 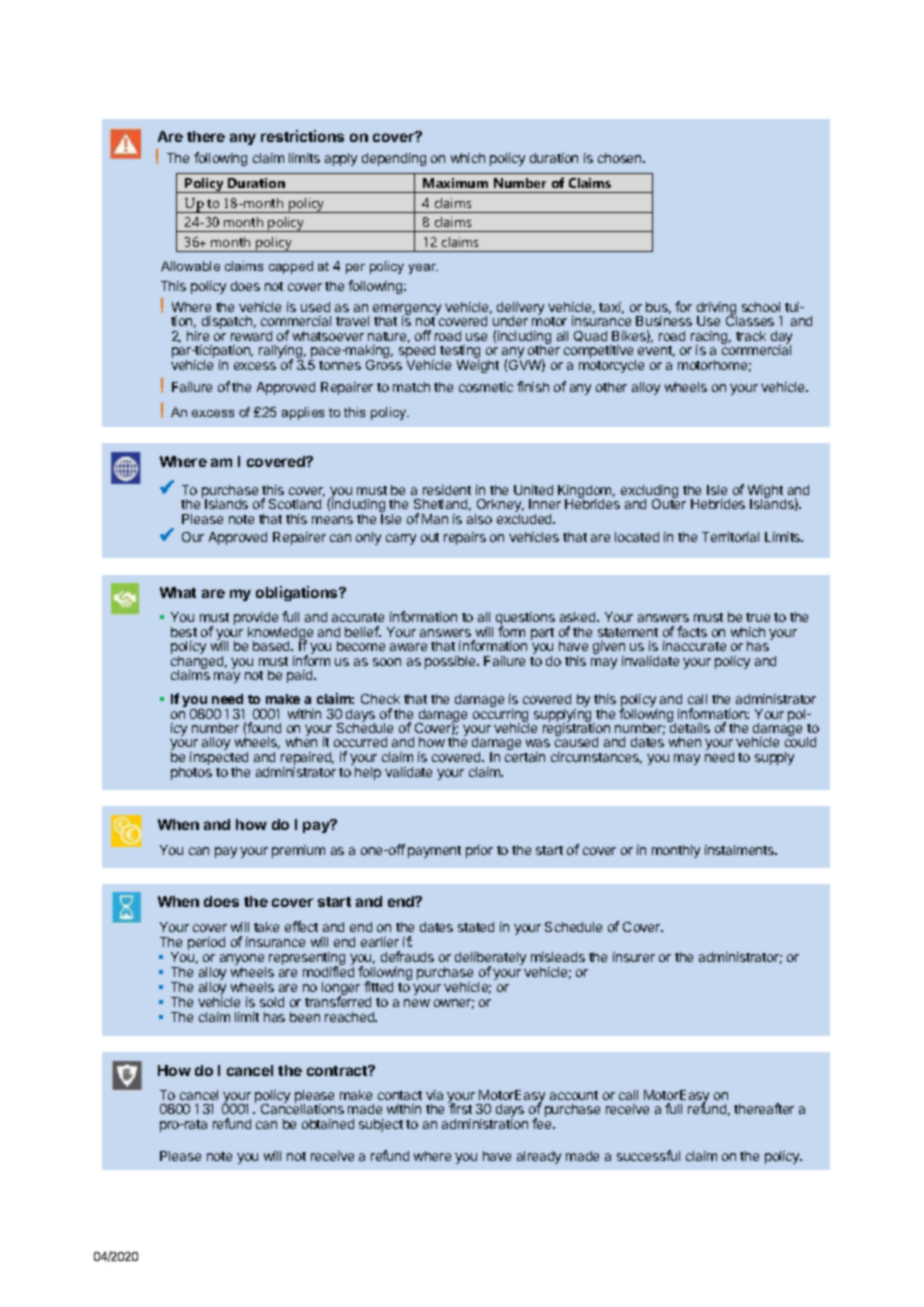 I want to click on apply, so click(x=341, y=159).
